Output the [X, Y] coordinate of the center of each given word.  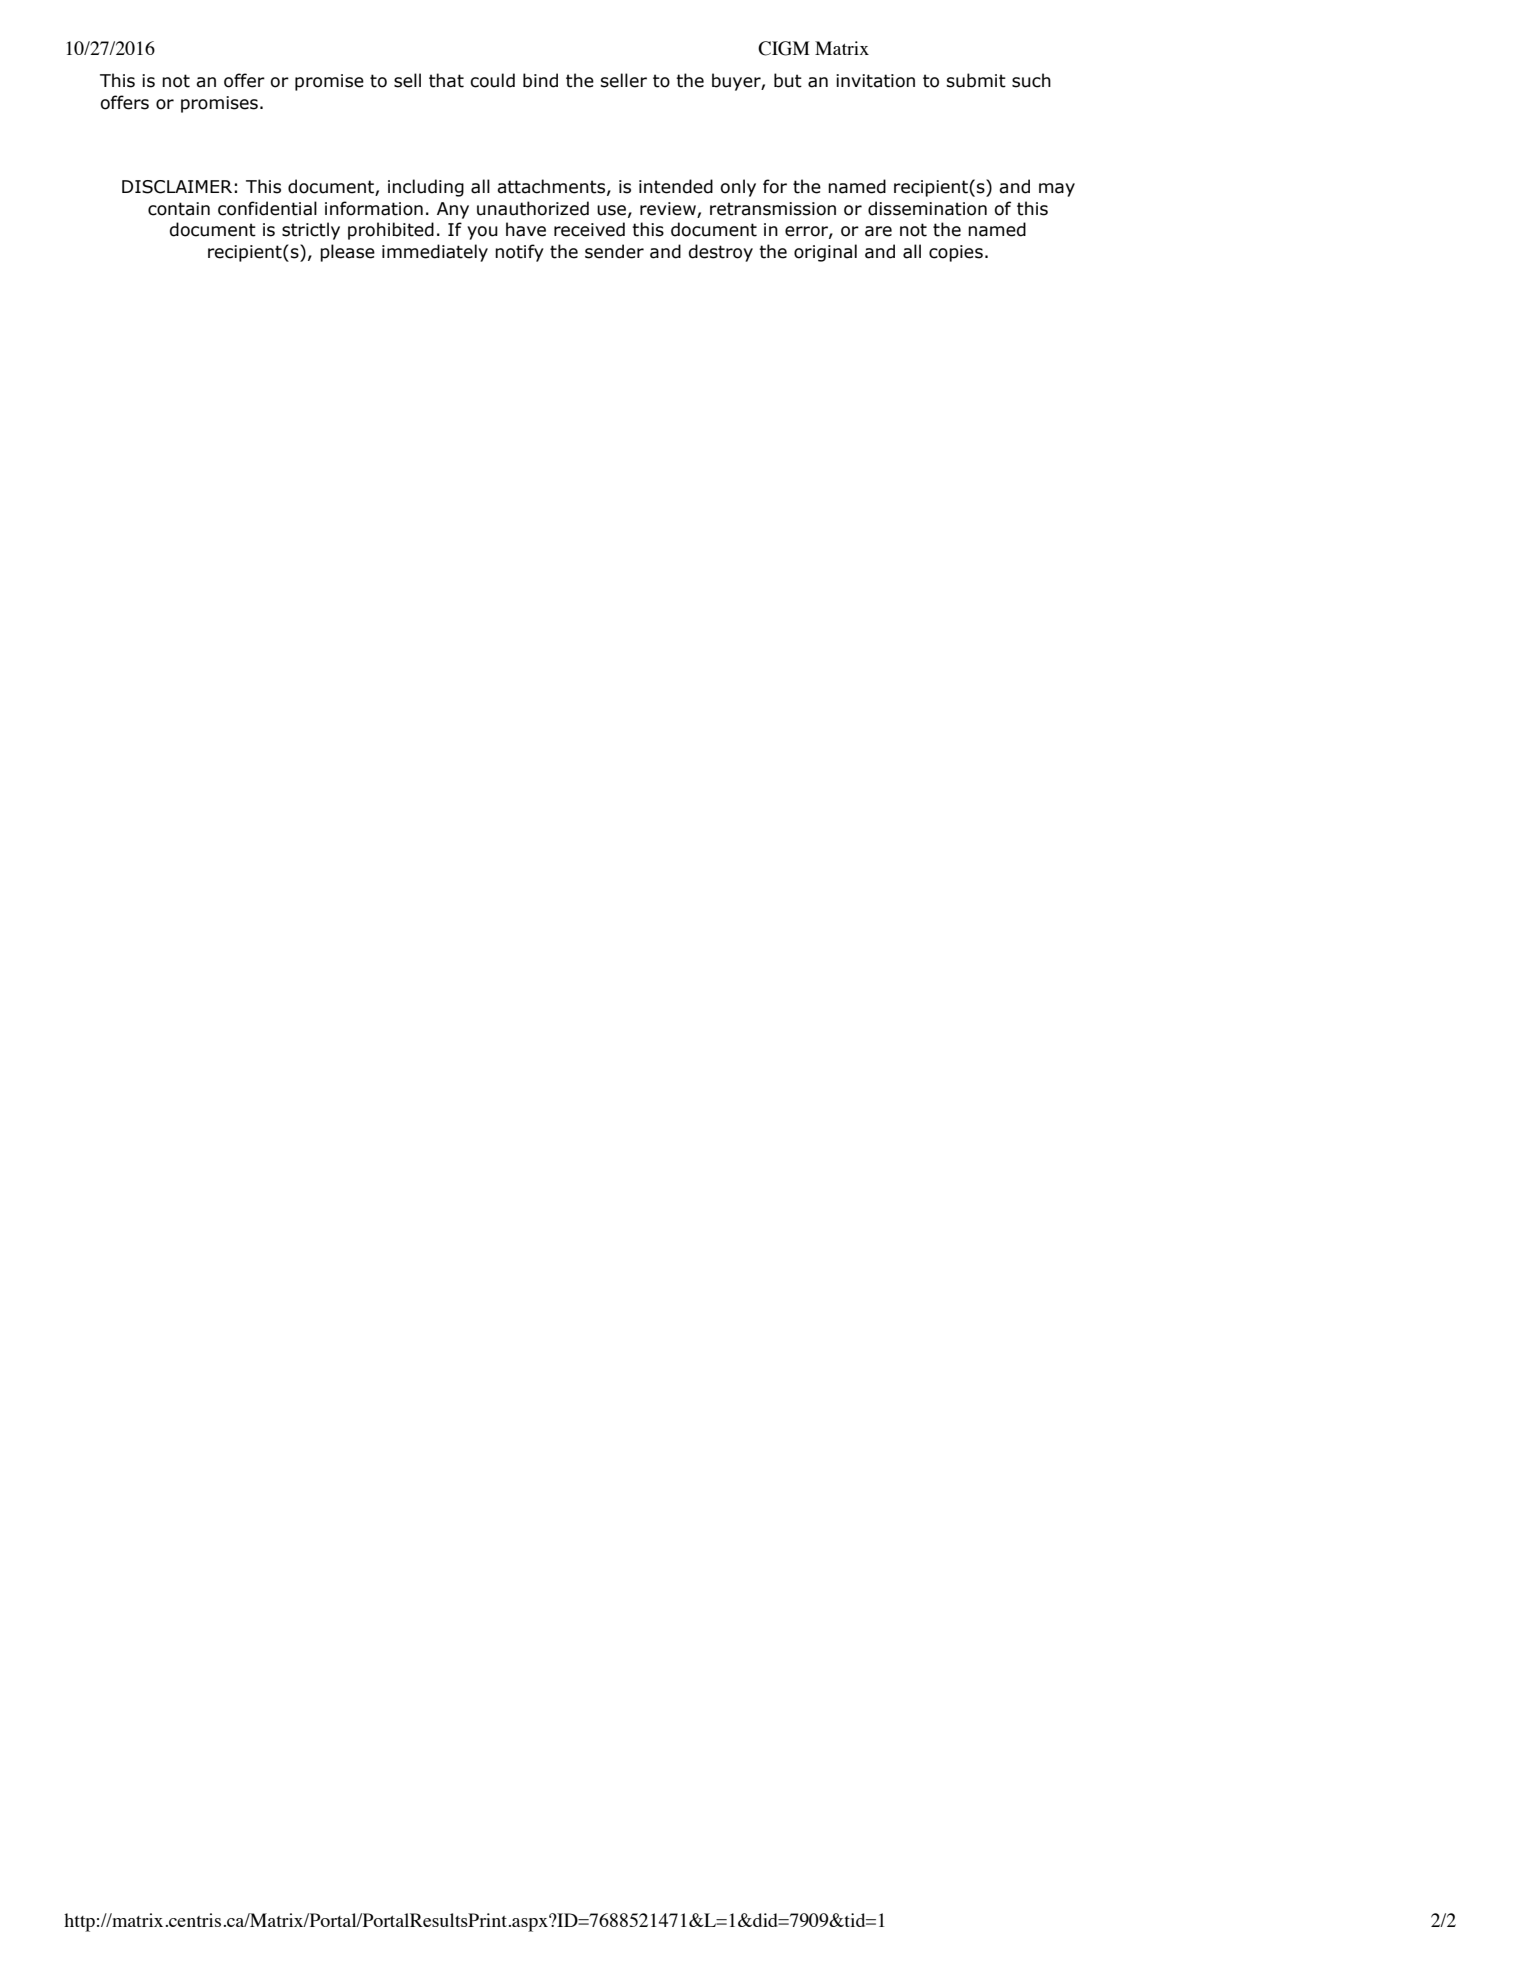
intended [676, 186]
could [492, 80]
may [1057, 190]
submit [976, 80]
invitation [875, 81]
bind [540, 80]
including [426, 188]
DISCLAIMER [177, 187]
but [788, 80]
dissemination [927, 208]
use [611, 210]
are [878, 231]
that [446, 80]
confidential [267, 208]
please [347, 253]
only [738, 188]
